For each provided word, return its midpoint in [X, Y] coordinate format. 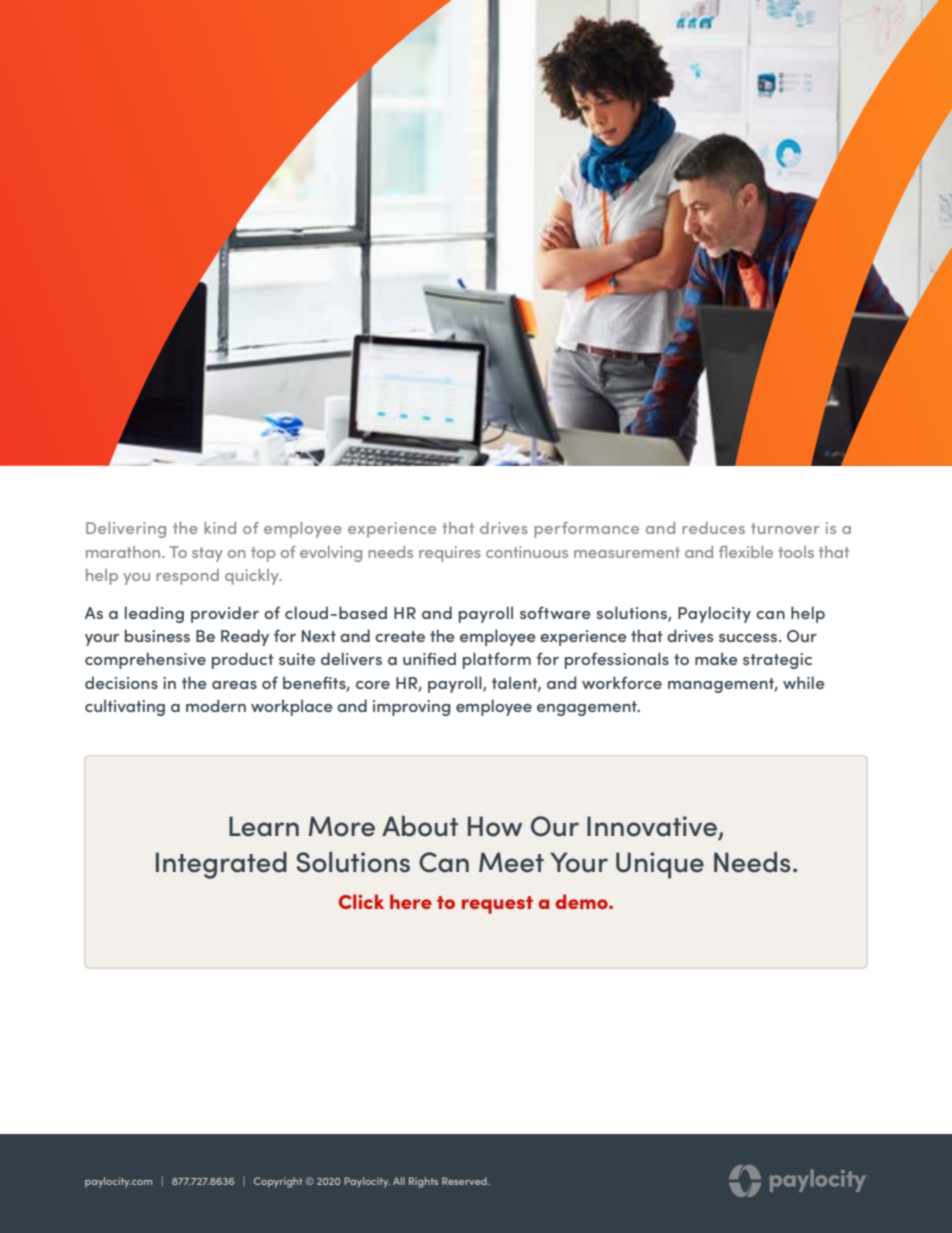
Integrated [221, 865]
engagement [588, 708]
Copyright [278, 1182]
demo [582, 901]
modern [216, 705]
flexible [746, 552]
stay [207, 554]
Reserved [465, 1181]
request [497, 905]
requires [450, 554]
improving [412, 708]
